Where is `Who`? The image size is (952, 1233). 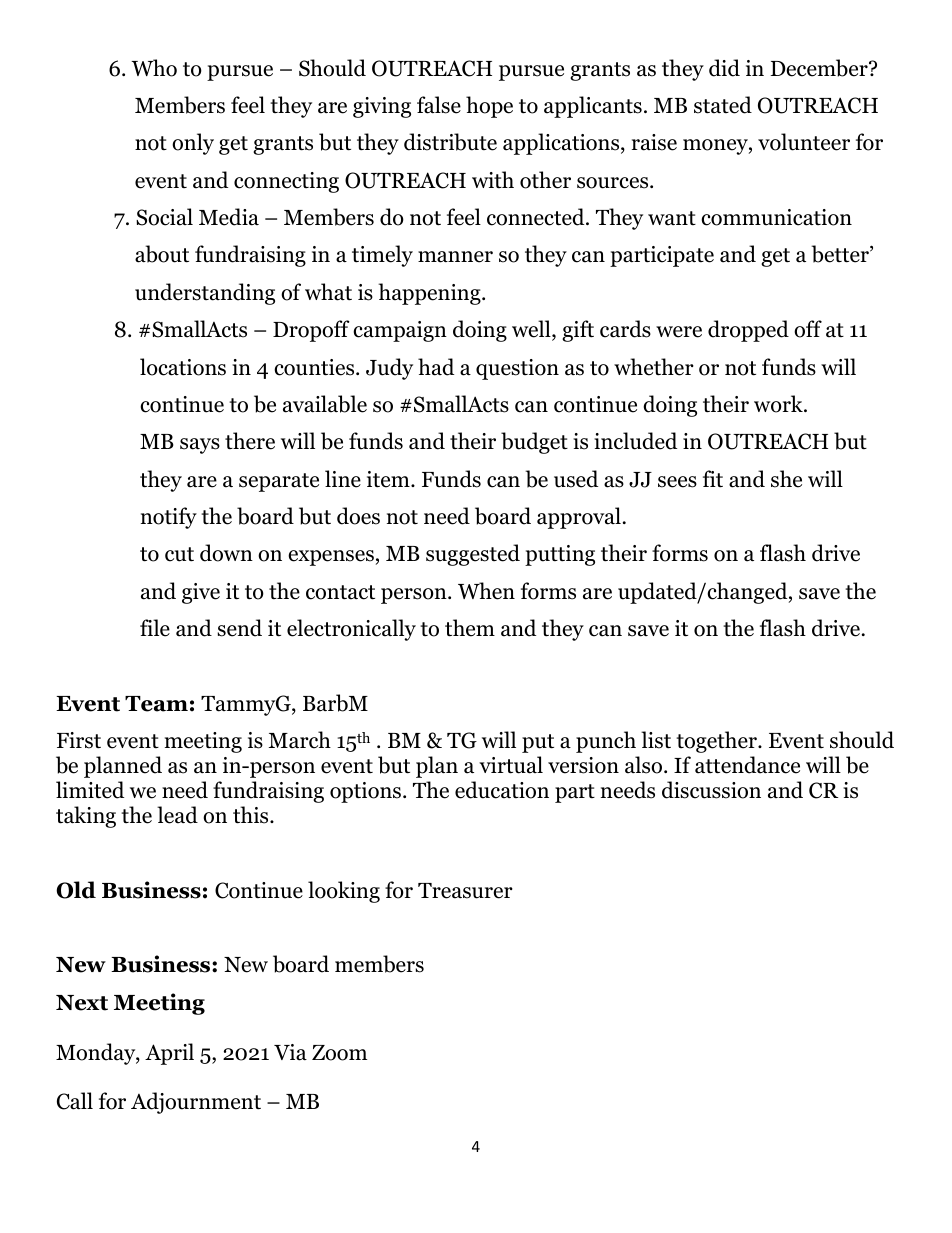 Who is located at coordinates (154, 68).
